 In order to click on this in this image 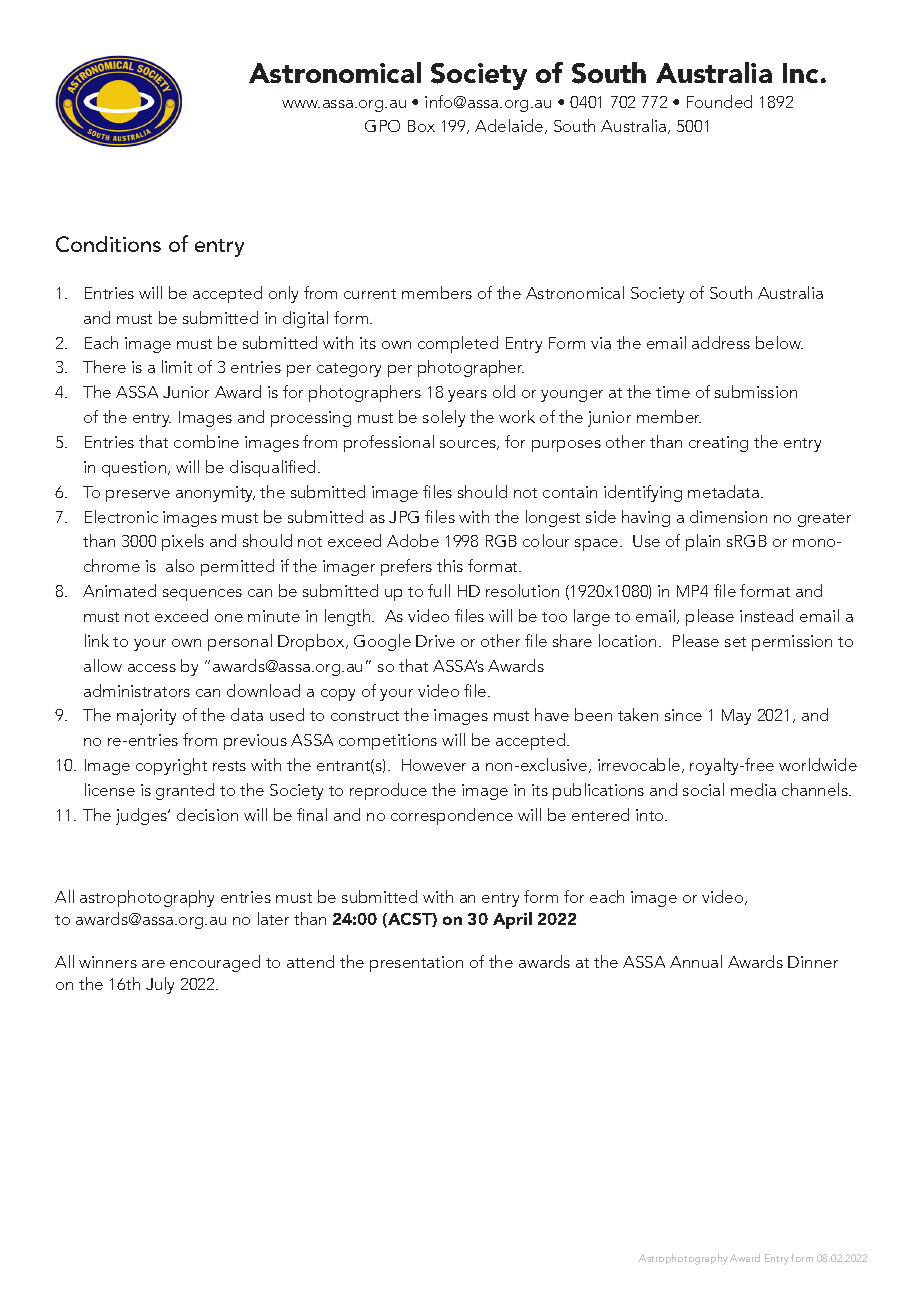, I will do `click(450, 565)`.
